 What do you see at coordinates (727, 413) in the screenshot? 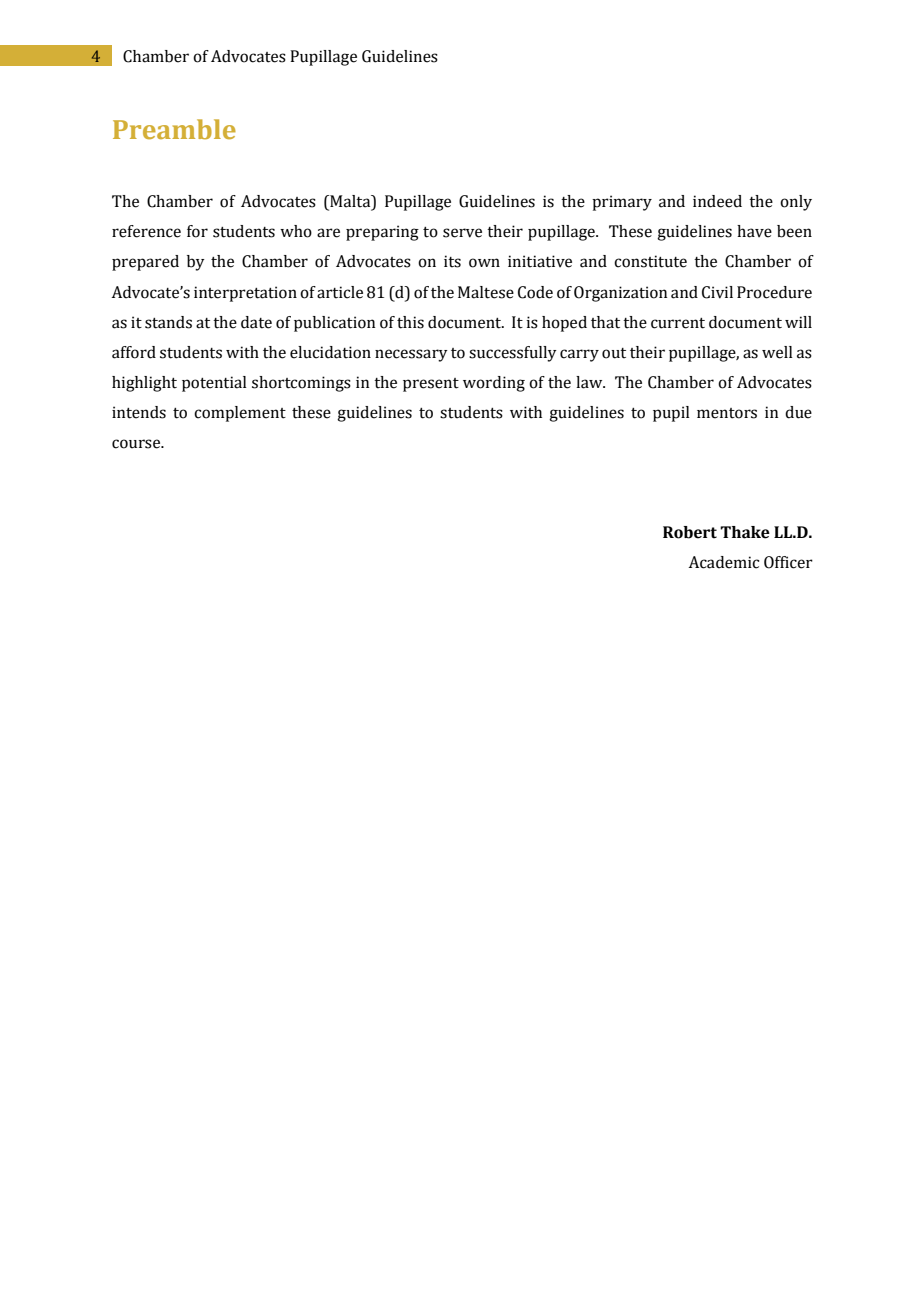
I see `mentors` at bounding box center [727, 413].
